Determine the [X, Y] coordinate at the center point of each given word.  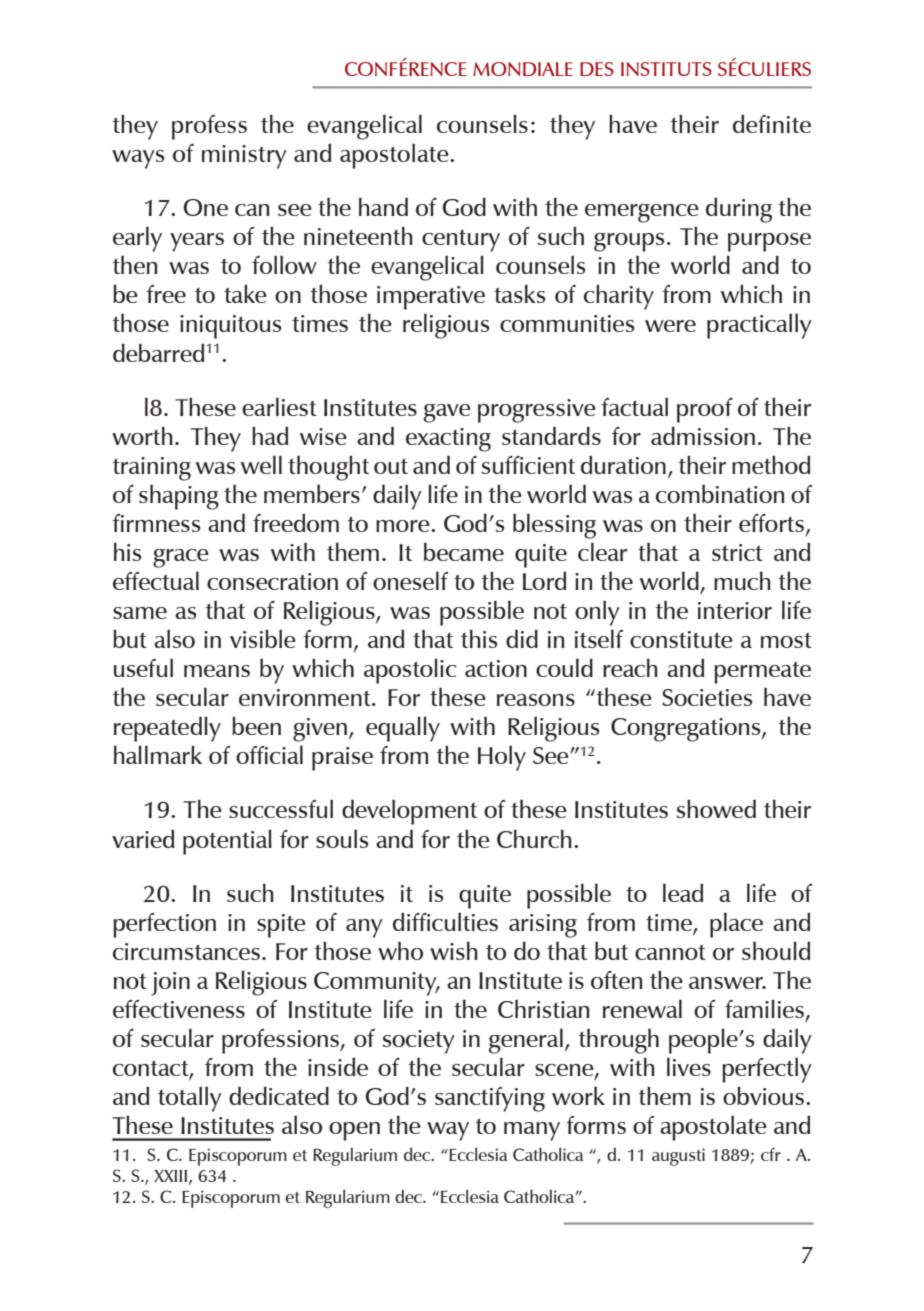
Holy [502, 758]
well [261, 465]
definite [772, 124]
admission [703, 436]
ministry [244, 157]
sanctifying [490, 1099]
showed [716, 809]
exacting [448, 440]
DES [597, 69]
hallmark [158, 755]
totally [190, 1099]
